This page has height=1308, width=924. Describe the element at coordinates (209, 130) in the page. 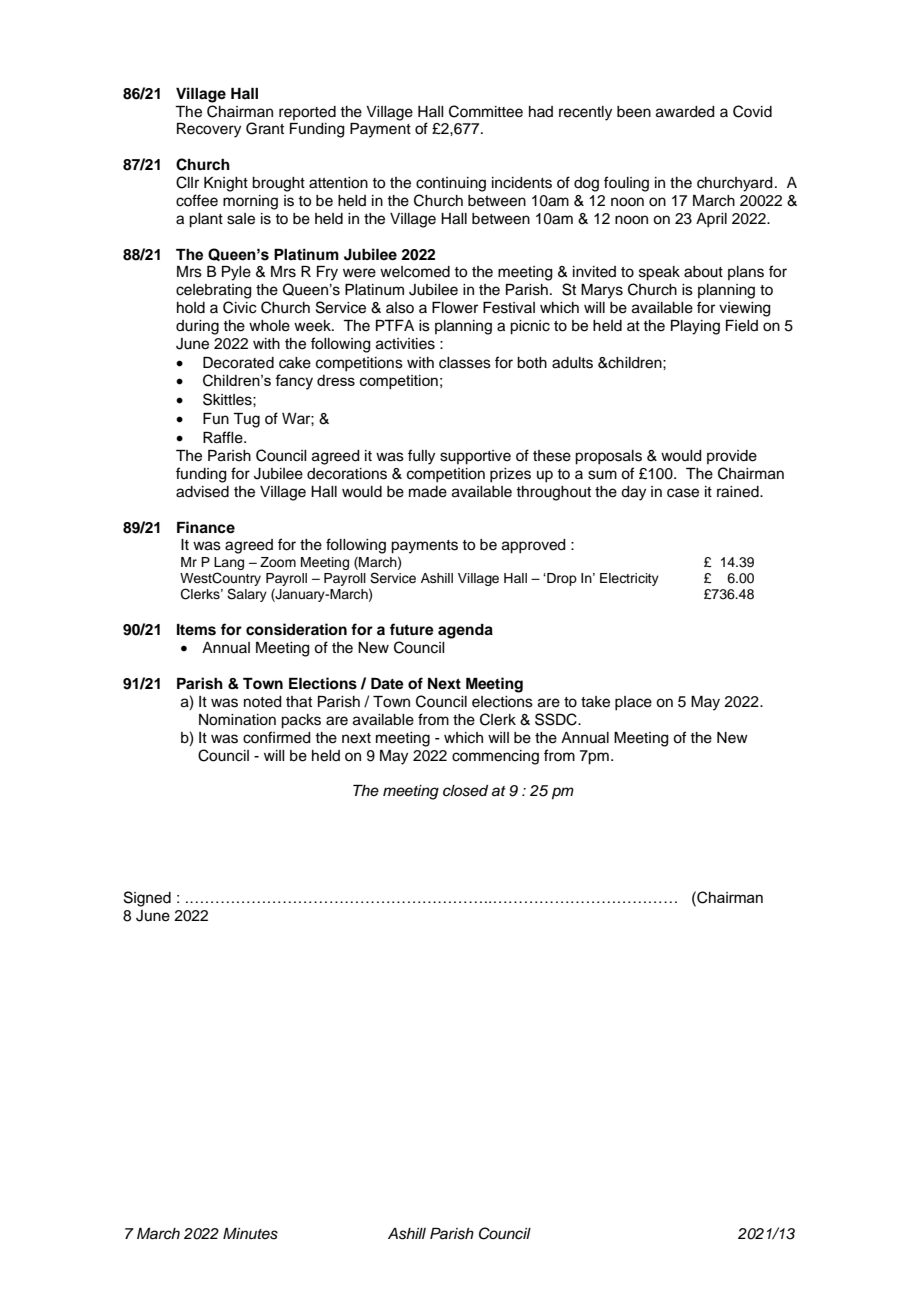

I see `Recovery` at that location.
